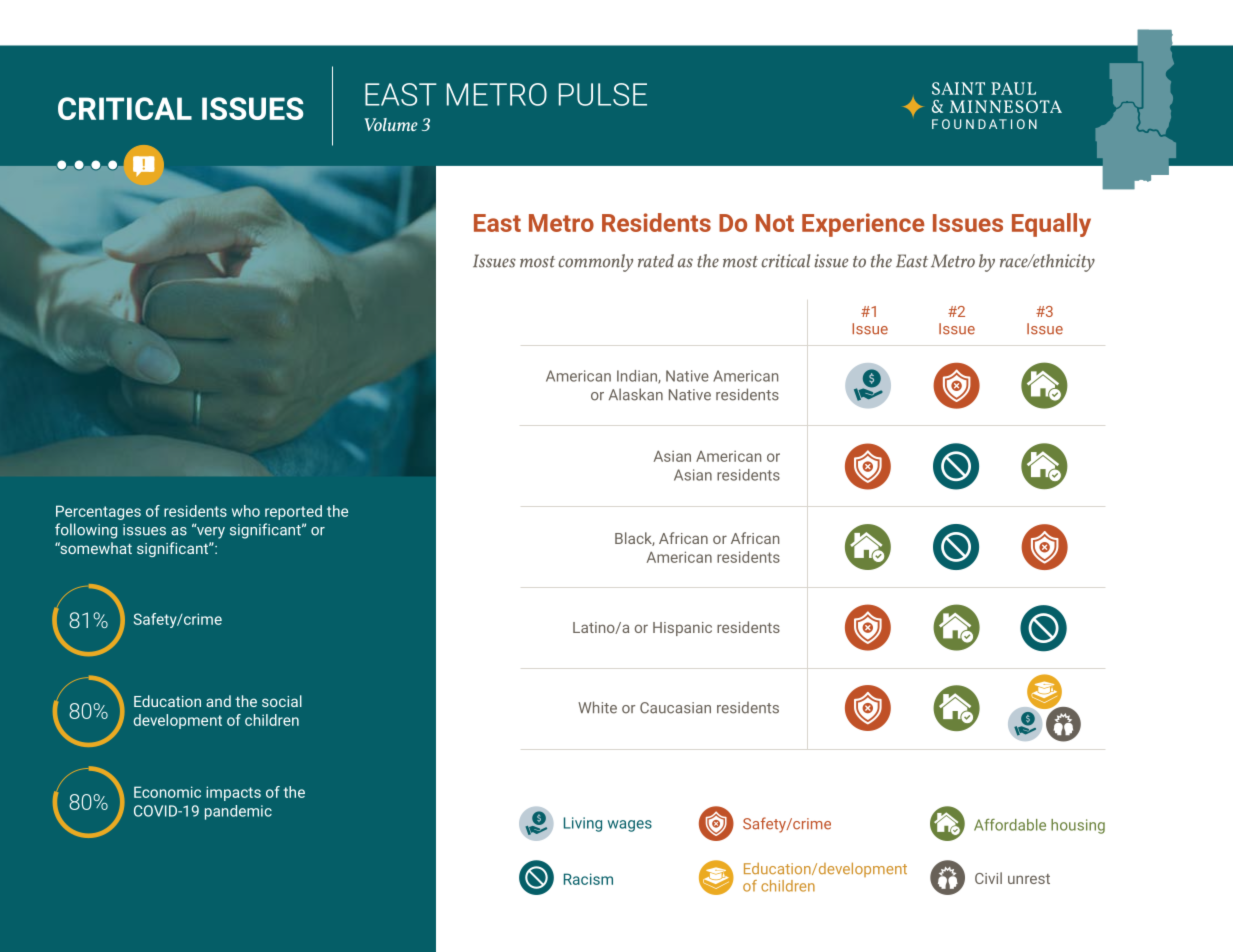  Describe the element at coordinates (775, 223) in the document. I see `Not` at that location.
